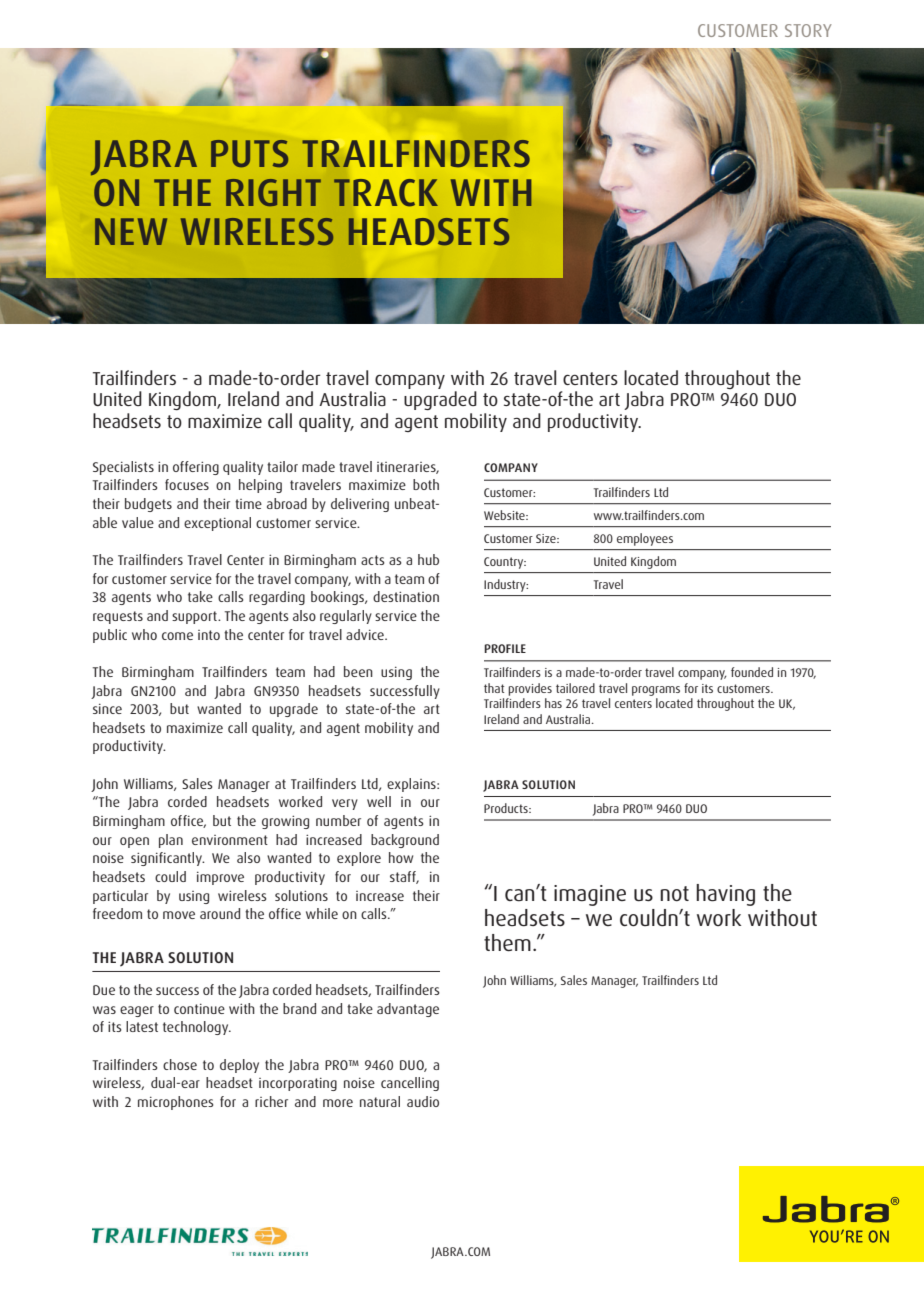 The height and width of the screenshot is (1308, 924). Describe the element at coordinates (410, 1084) in the screenshot. I see `cancelling` at that location.
